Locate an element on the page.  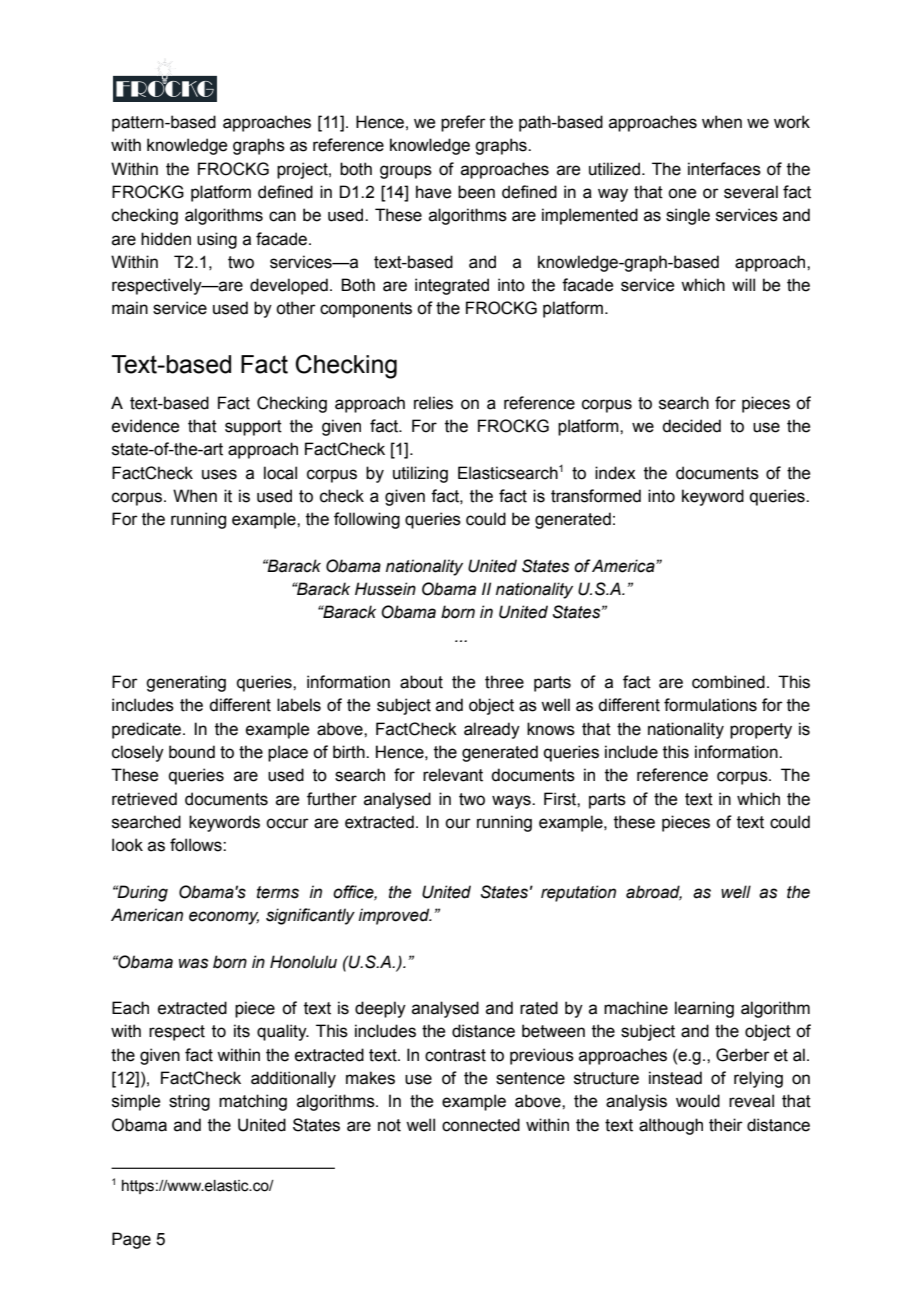
generating is located at coordinates (186, 683).
